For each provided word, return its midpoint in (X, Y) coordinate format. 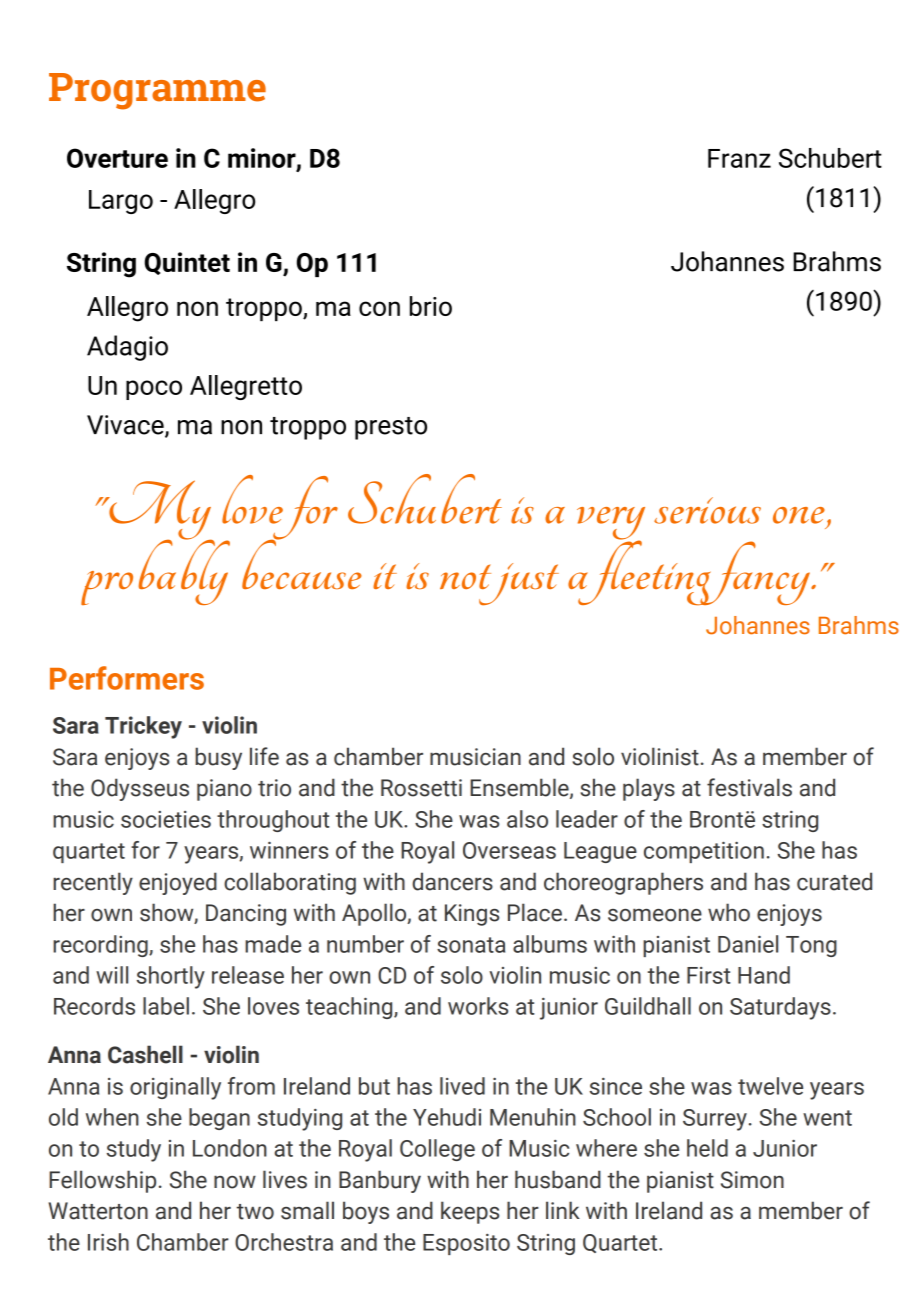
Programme (157, 91)
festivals (749, 787)
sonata (471, 945)
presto (391, 428)
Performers (127, 678)
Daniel (748, 944)
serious (707, 510)
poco (154, 390)
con (379, 308)
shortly (171, 977)
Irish (108, 1242)
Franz (739, 158)
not (465, 576)
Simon (752, 1180)
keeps (470, 1212)
